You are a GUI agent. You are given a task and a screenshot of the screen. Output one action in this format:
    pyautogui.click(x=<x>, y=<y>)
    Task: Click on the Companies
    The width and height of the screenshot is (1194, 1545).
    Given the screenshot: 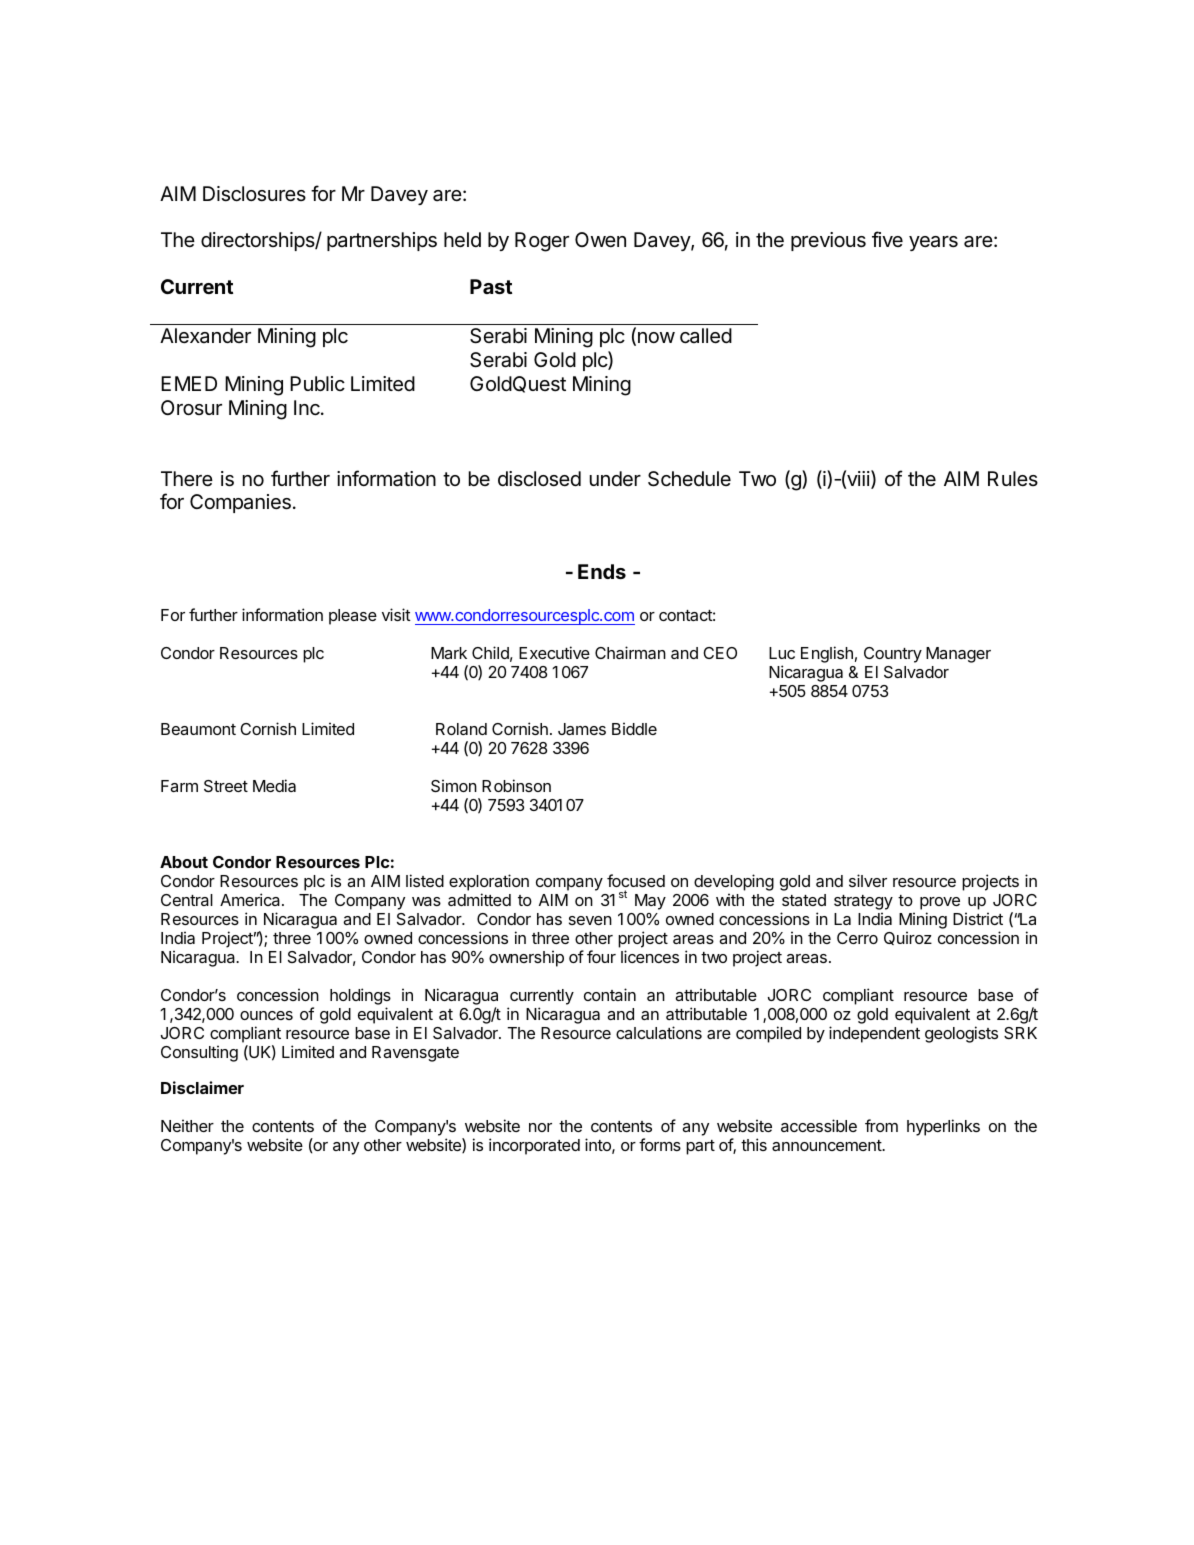 What is the action you would take?
    pyautogui.click(x=240, y=503)
